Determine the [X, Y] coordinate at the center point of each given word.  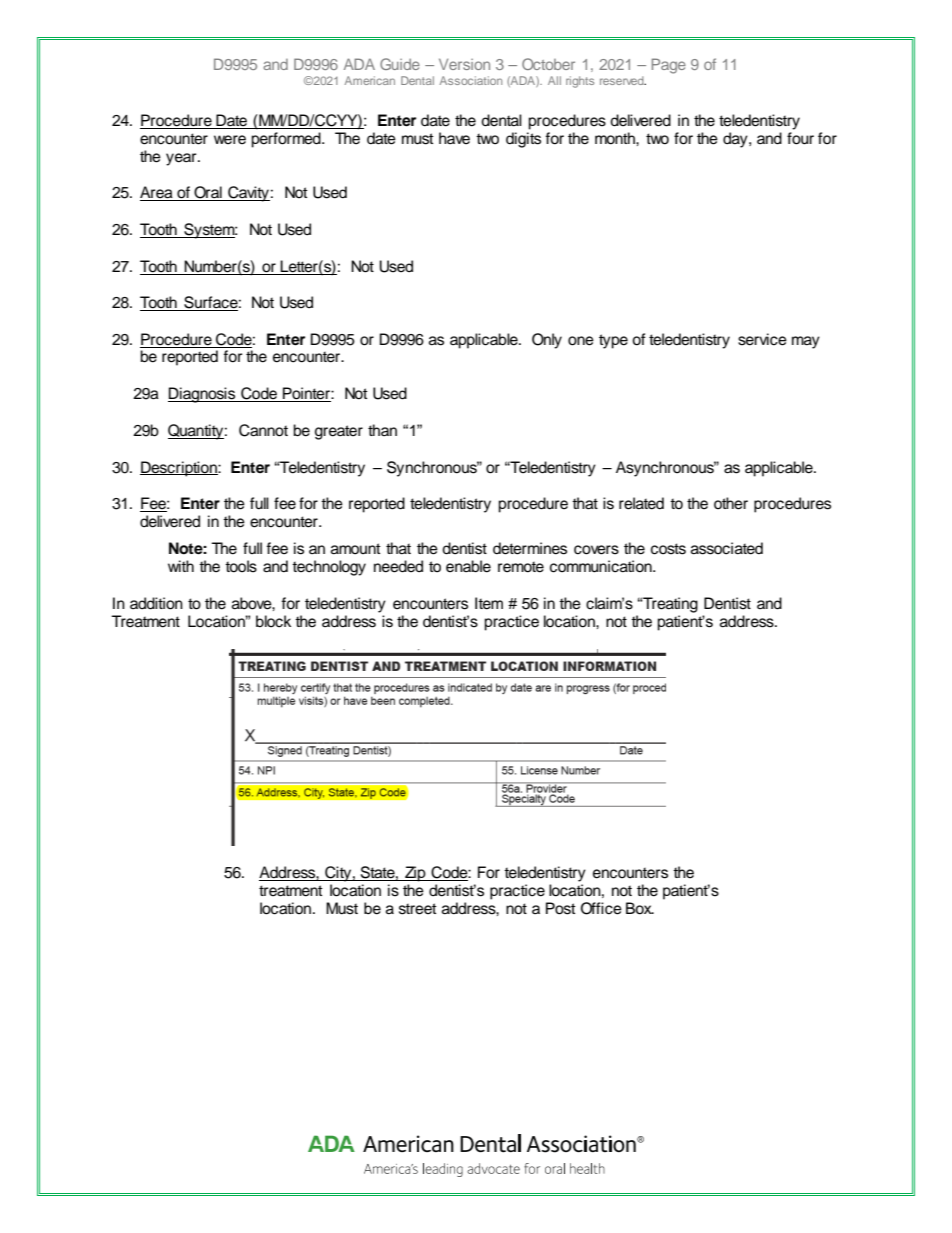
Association [471, 80]
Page [669, 66]
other [731, 503]
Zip [415, 874]
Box [640, 908]
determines [530, 548]
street [418, 909]
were [230, 140]
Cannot [263, 430]
